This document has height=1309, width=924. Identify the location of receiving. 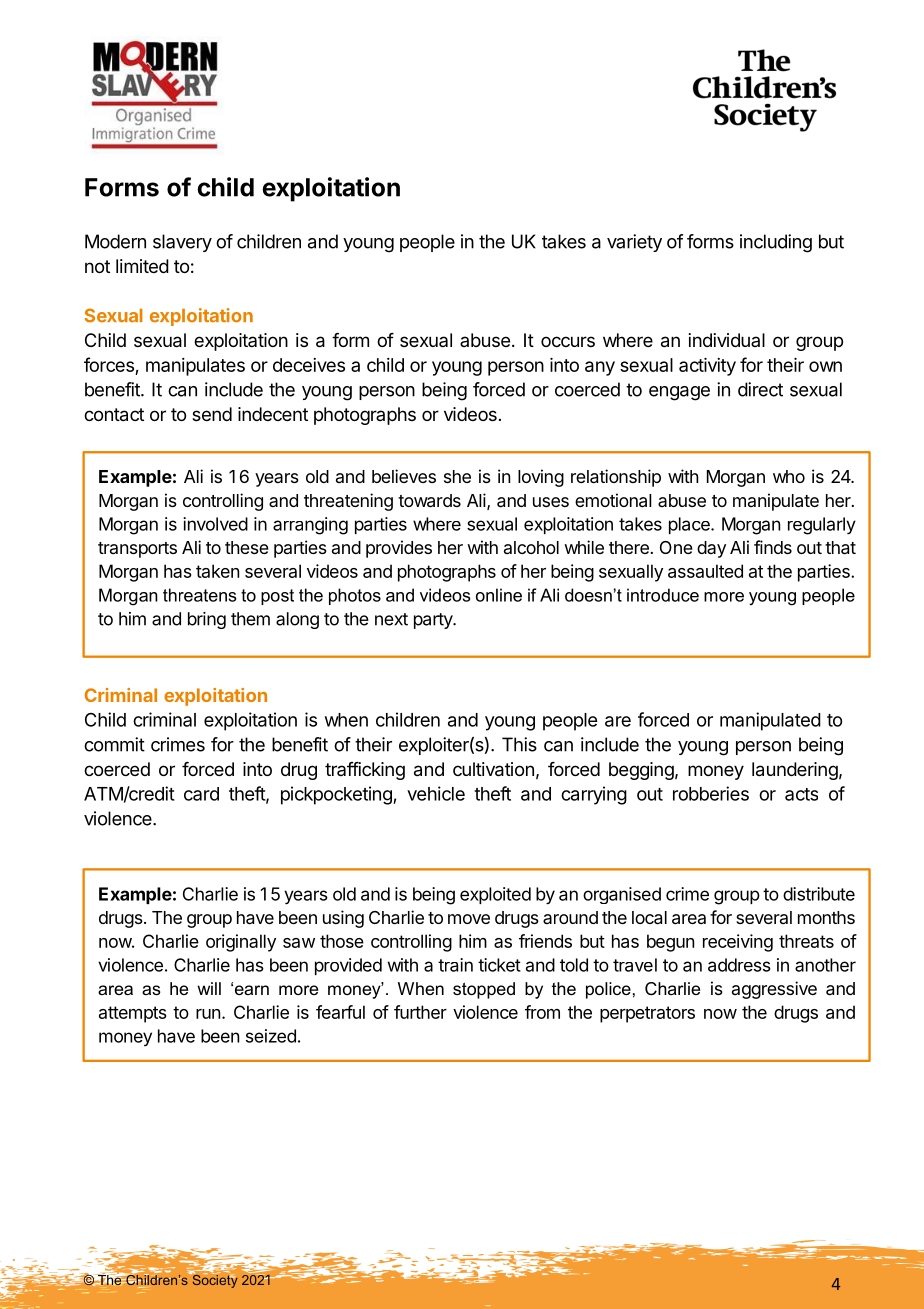
(738, 943).
